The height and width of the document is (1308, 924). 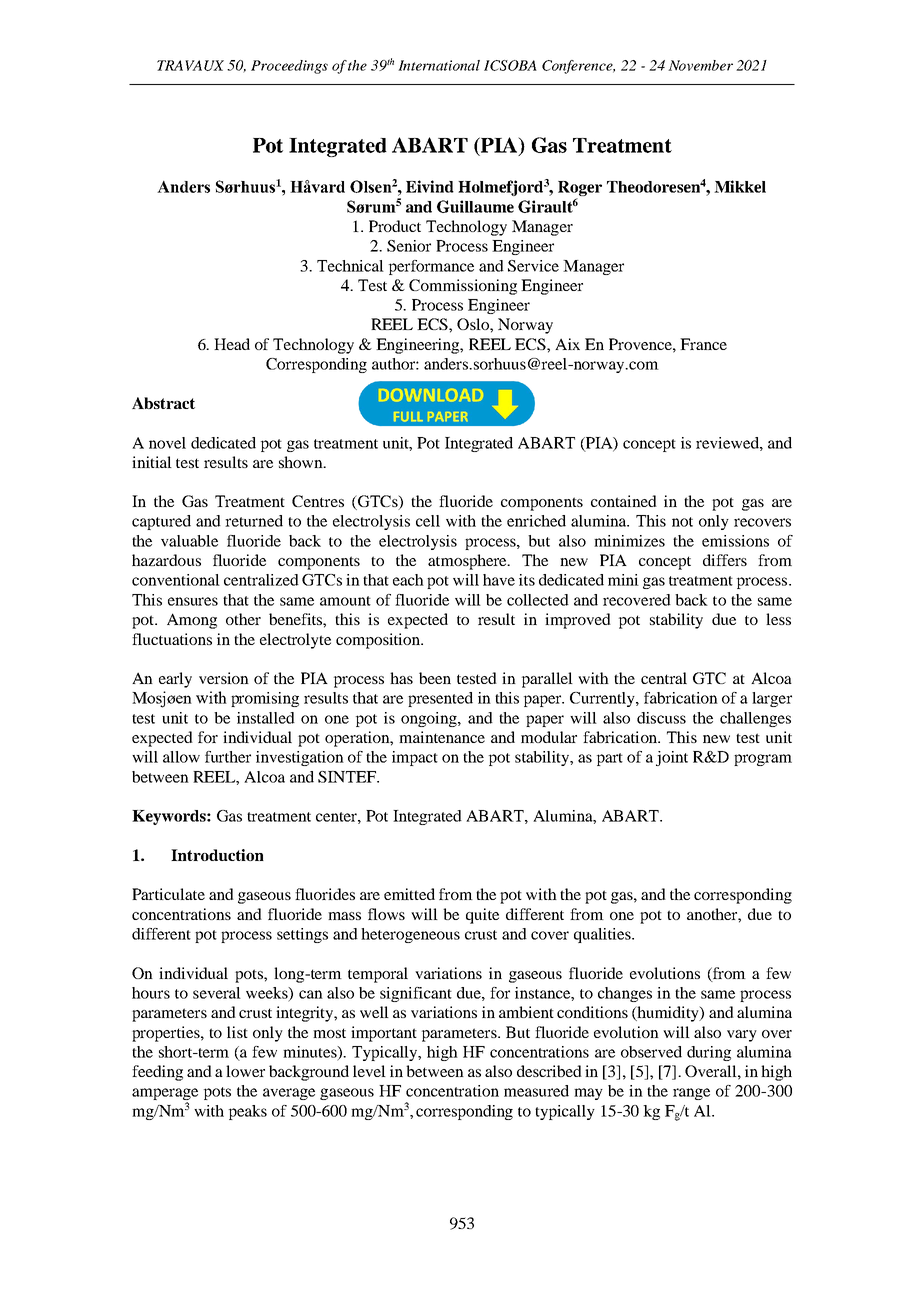 I want to click on range, so click(x=691, y=1094).
